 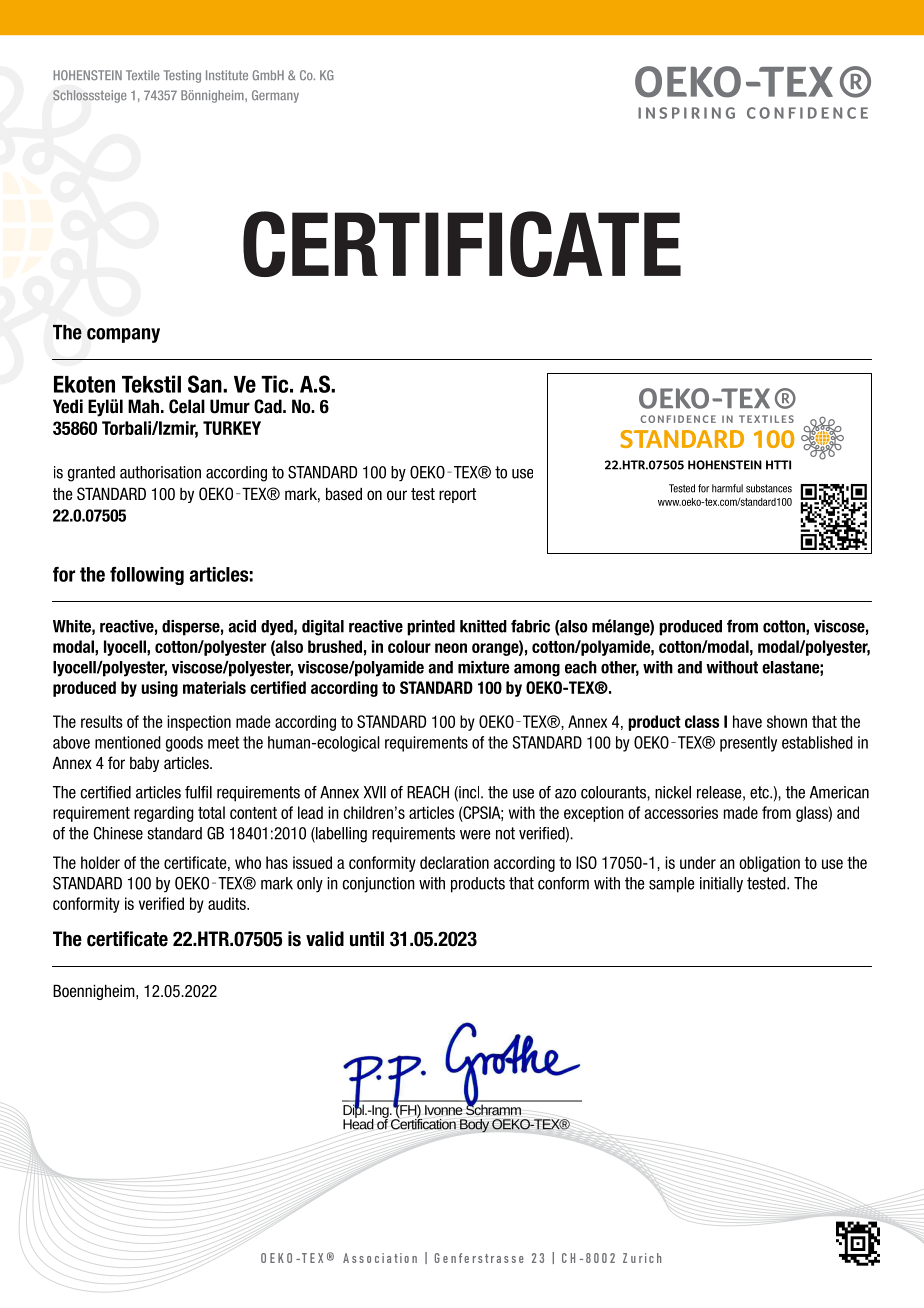 I want to click on harmful, so click(x=727, y=488).
